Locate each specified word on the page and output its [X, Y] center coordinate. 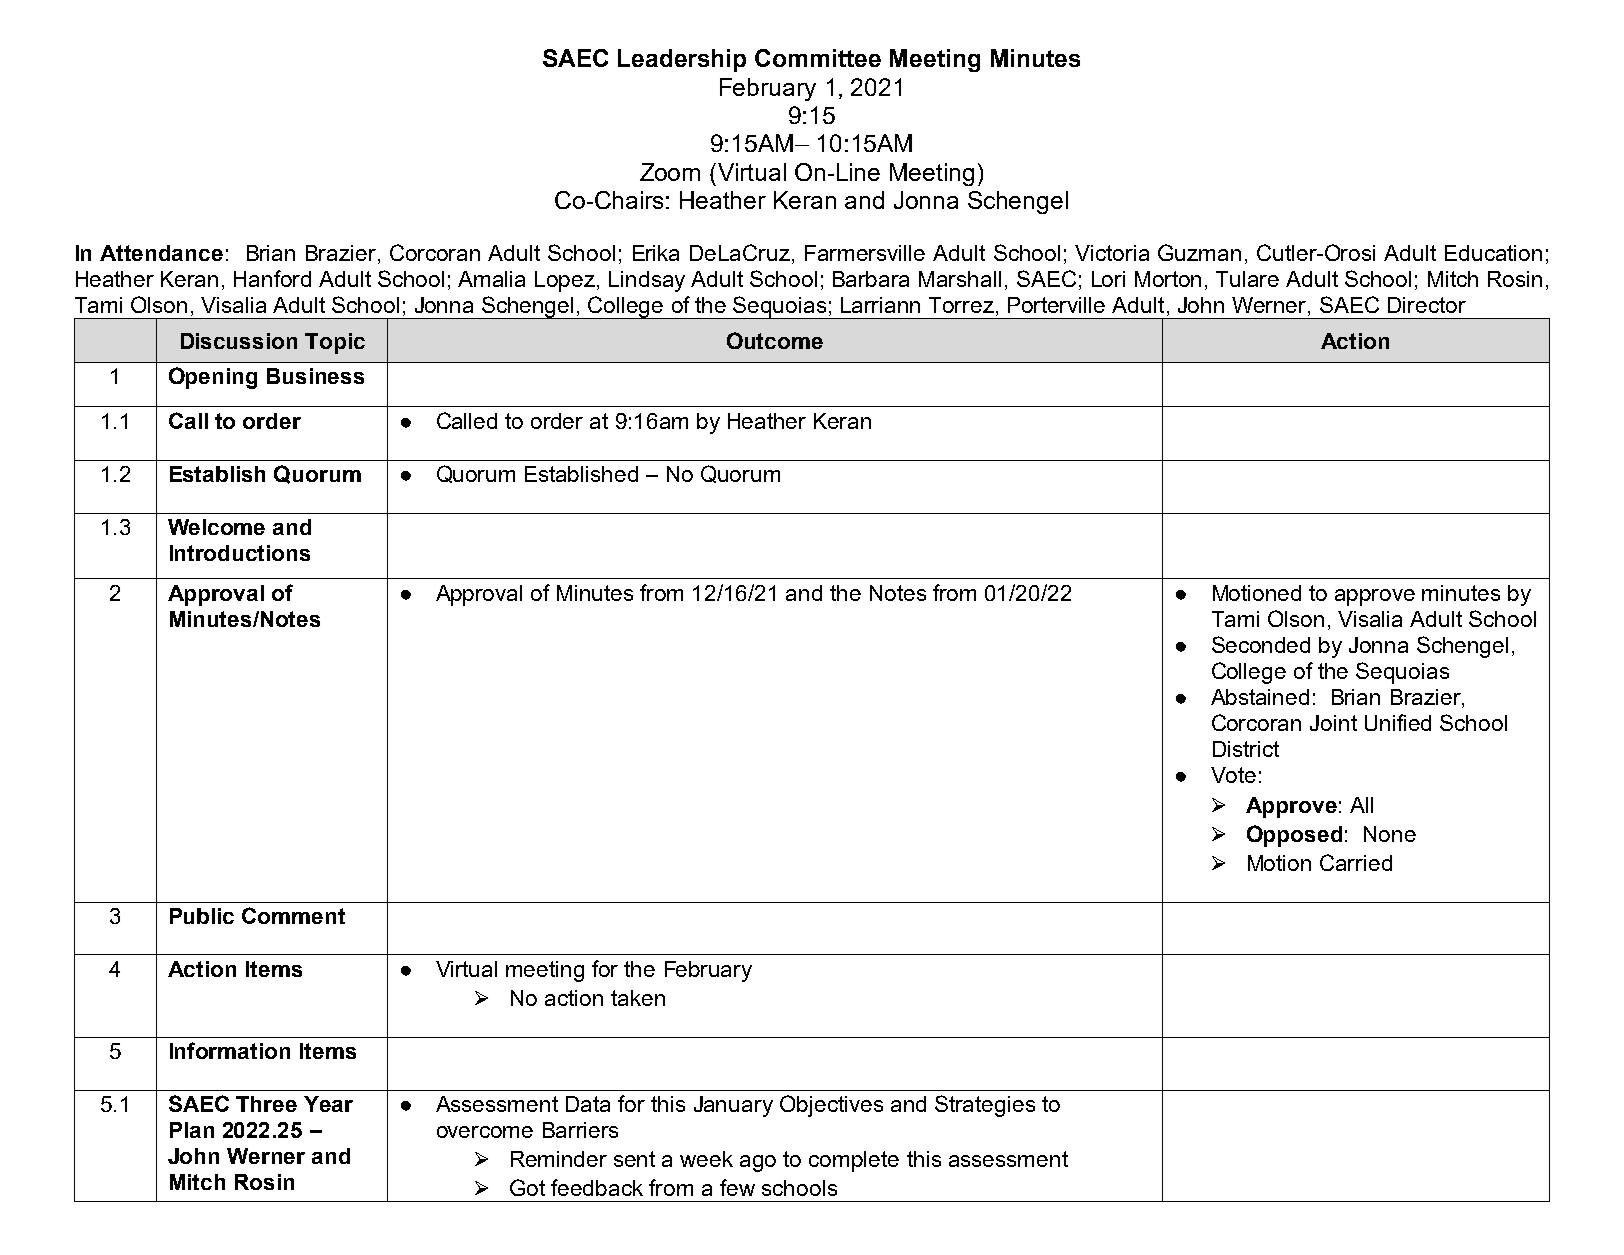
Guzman [1199, 252]
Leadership [682, 60]
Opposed [1294, 836]
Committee [818, 58]
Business [315, 376]
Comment [293, 915]
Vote [1233, 775]
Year [328, 1104]
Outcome [775, 340]
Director [1427, 305]
